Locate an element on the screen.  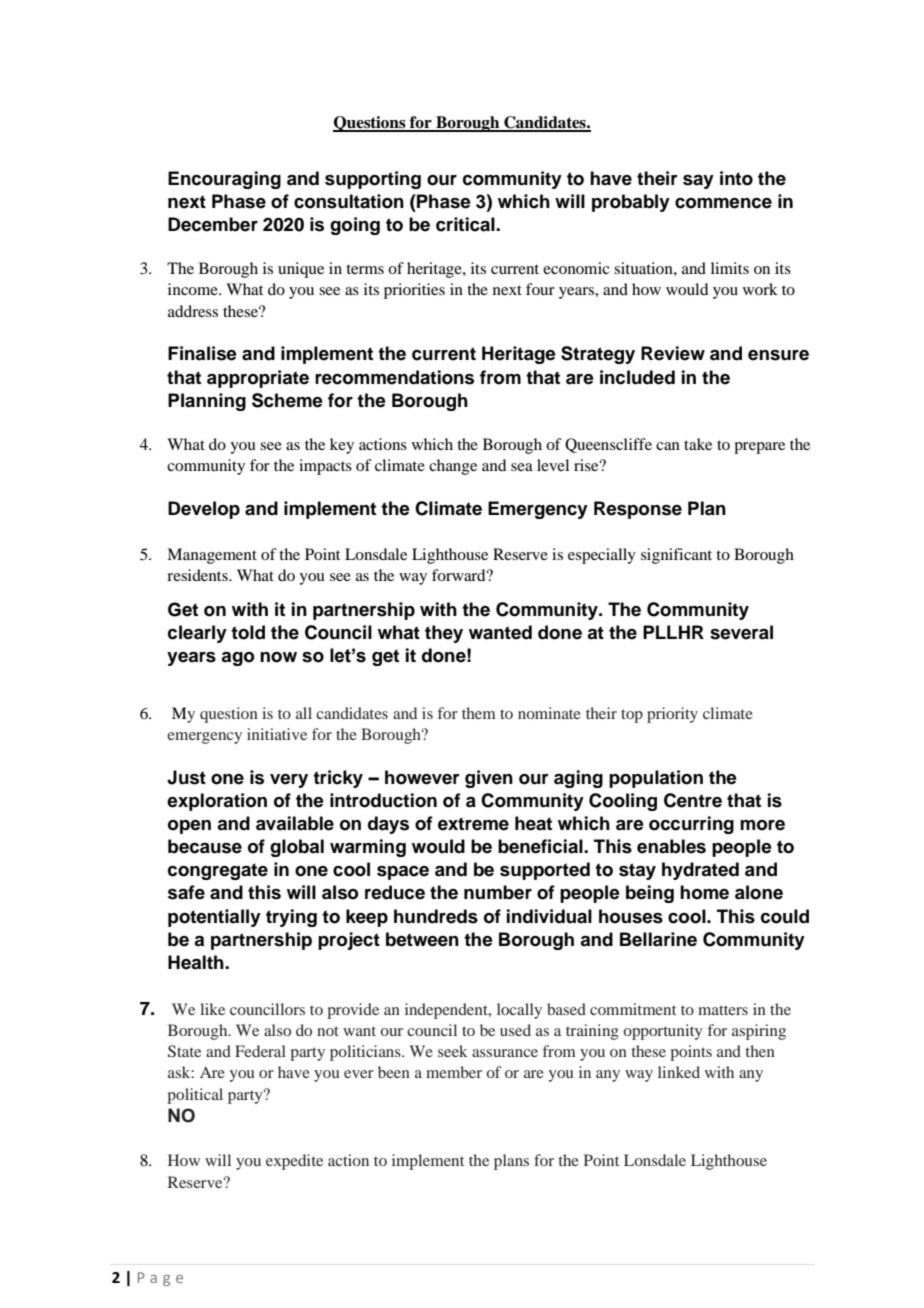
linked is located at coordinates (679, 1072).
